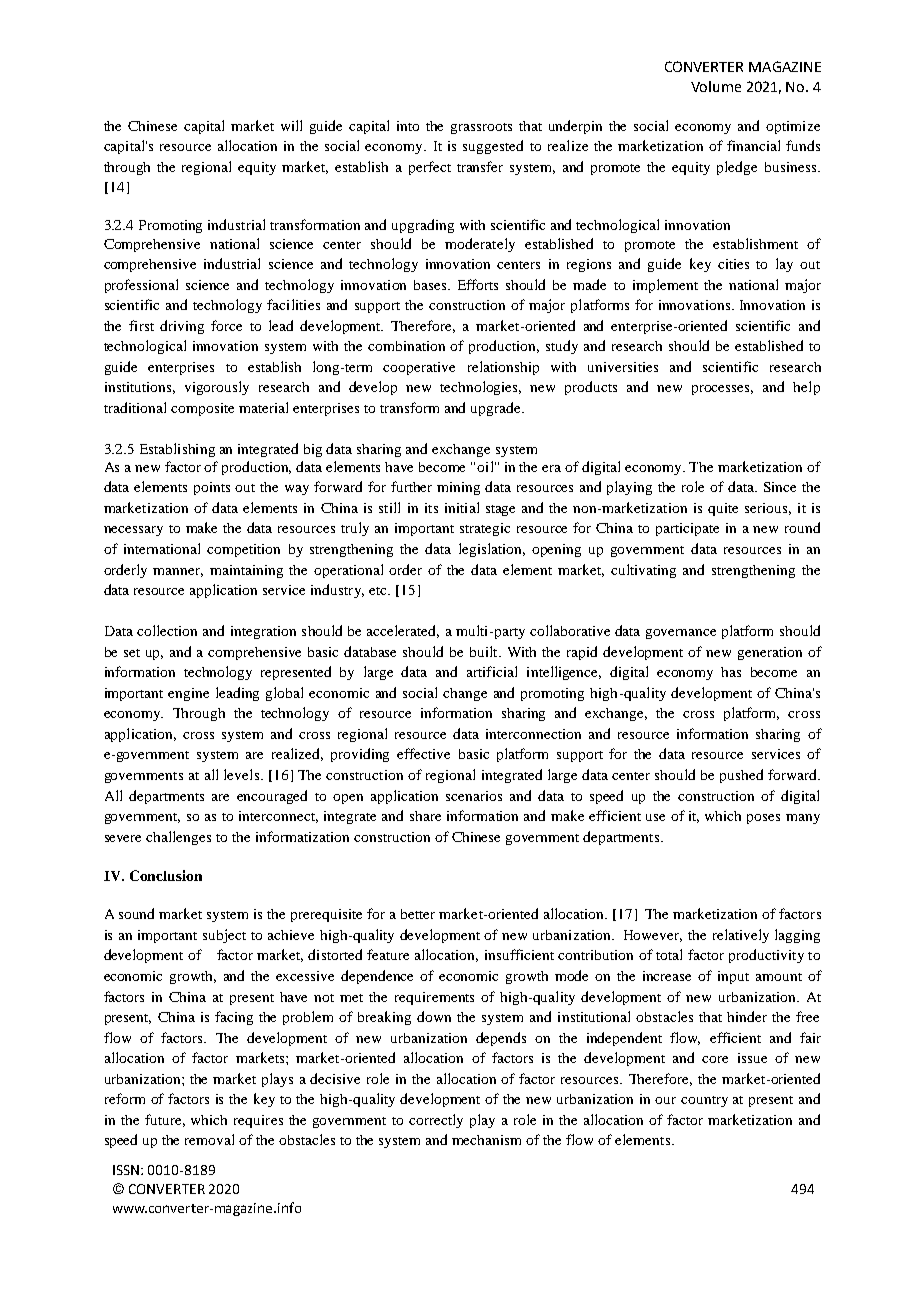 This document has width=924, height=1308. I want to click on country, so click(704, 1101).
